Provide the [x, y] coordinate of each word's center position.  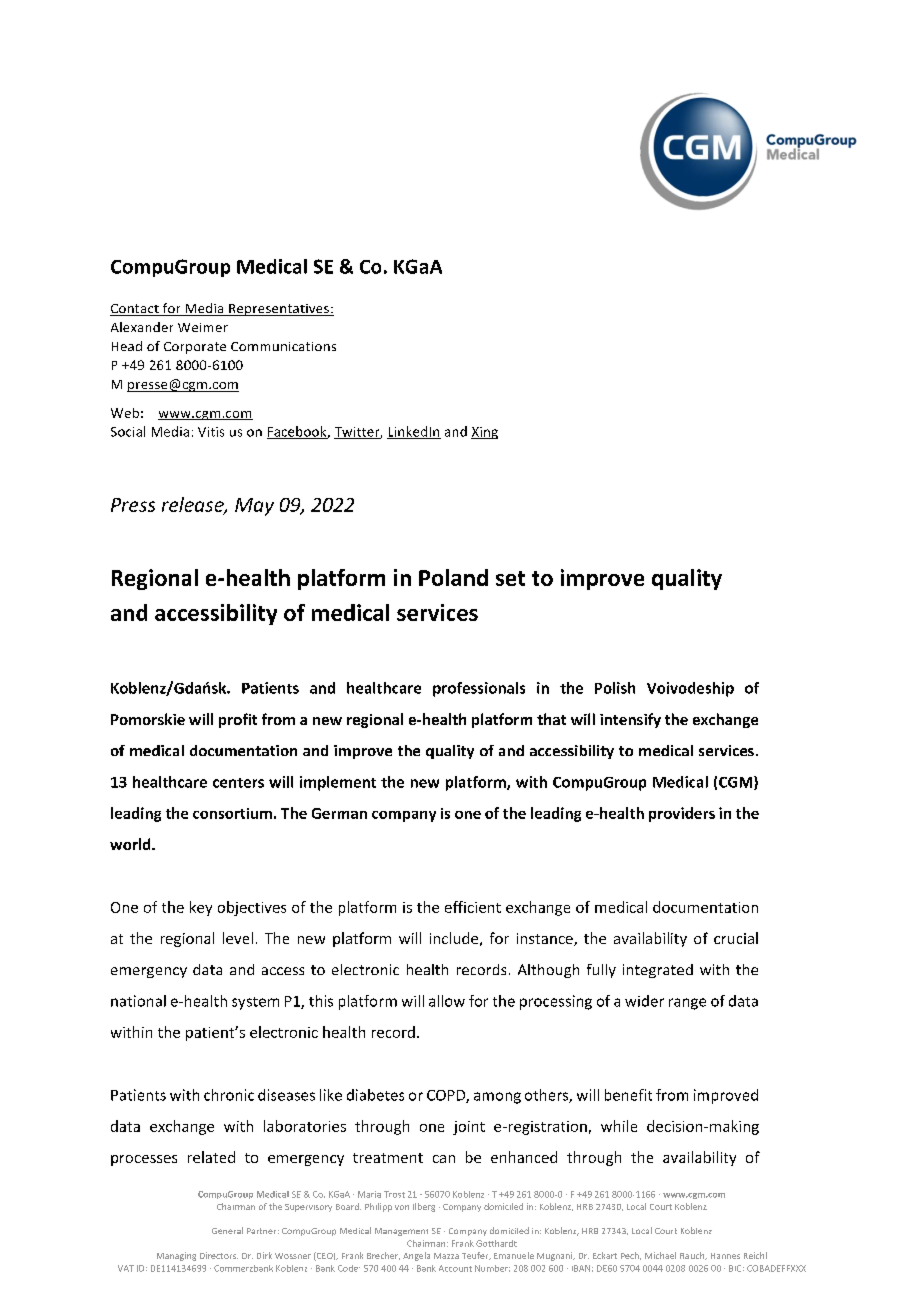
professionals [479, 689]
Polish [615, 688]
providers [682, 814]
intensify [630, 720]
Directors [219, 1255]
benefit [628, 1095]
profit [238, 720]
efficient [473, 907]
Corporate [195, 348]
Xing [484, 433]
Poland [453, 577]
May [254, 507]
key [201, 908]
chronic [229, 1095]
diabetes [375, 1095]
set [510, 578]
